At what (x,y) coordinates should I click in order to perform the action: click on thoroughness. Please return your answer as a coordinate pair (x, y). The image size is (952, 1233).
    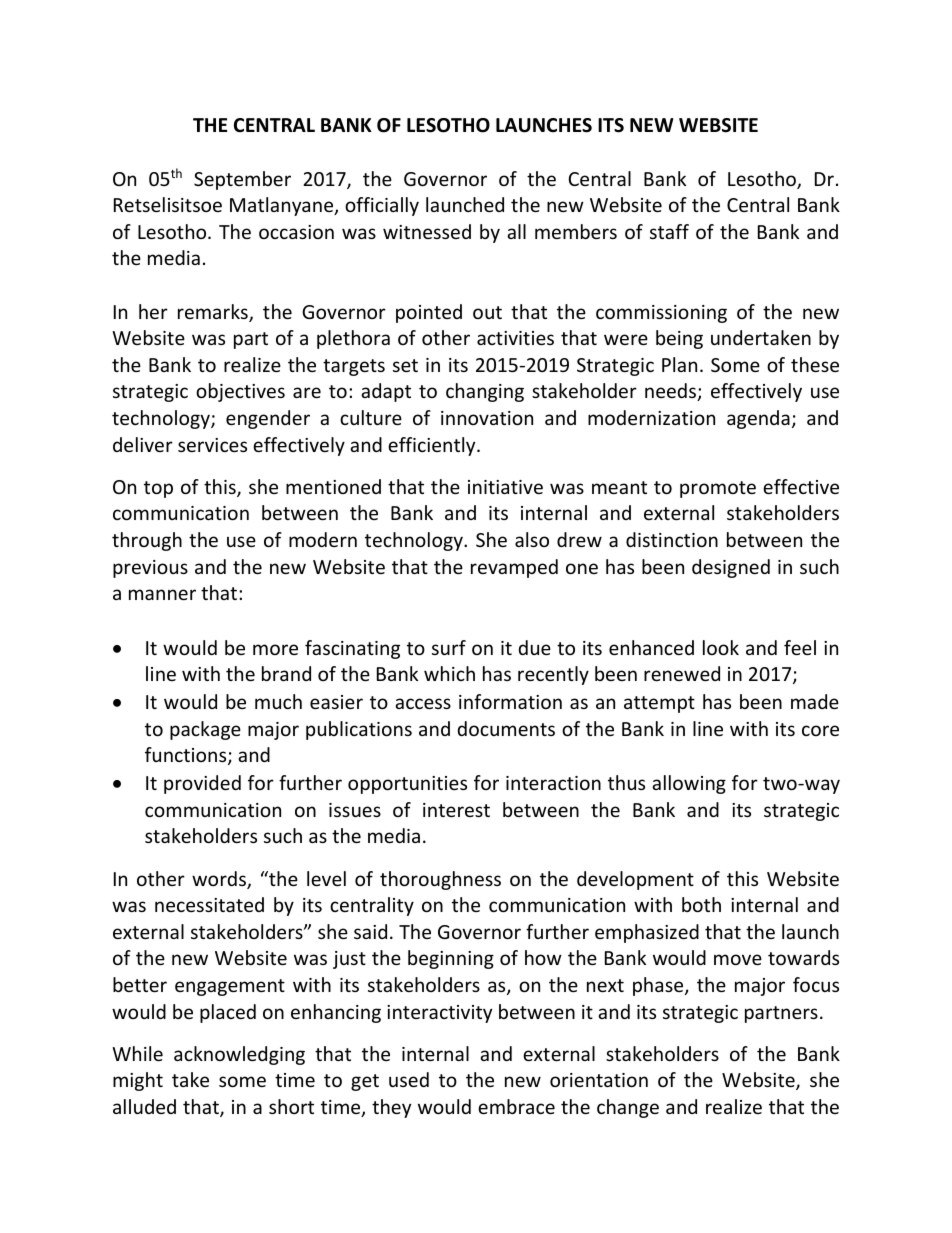
    Looking at the image, I should click on (440, 880).
